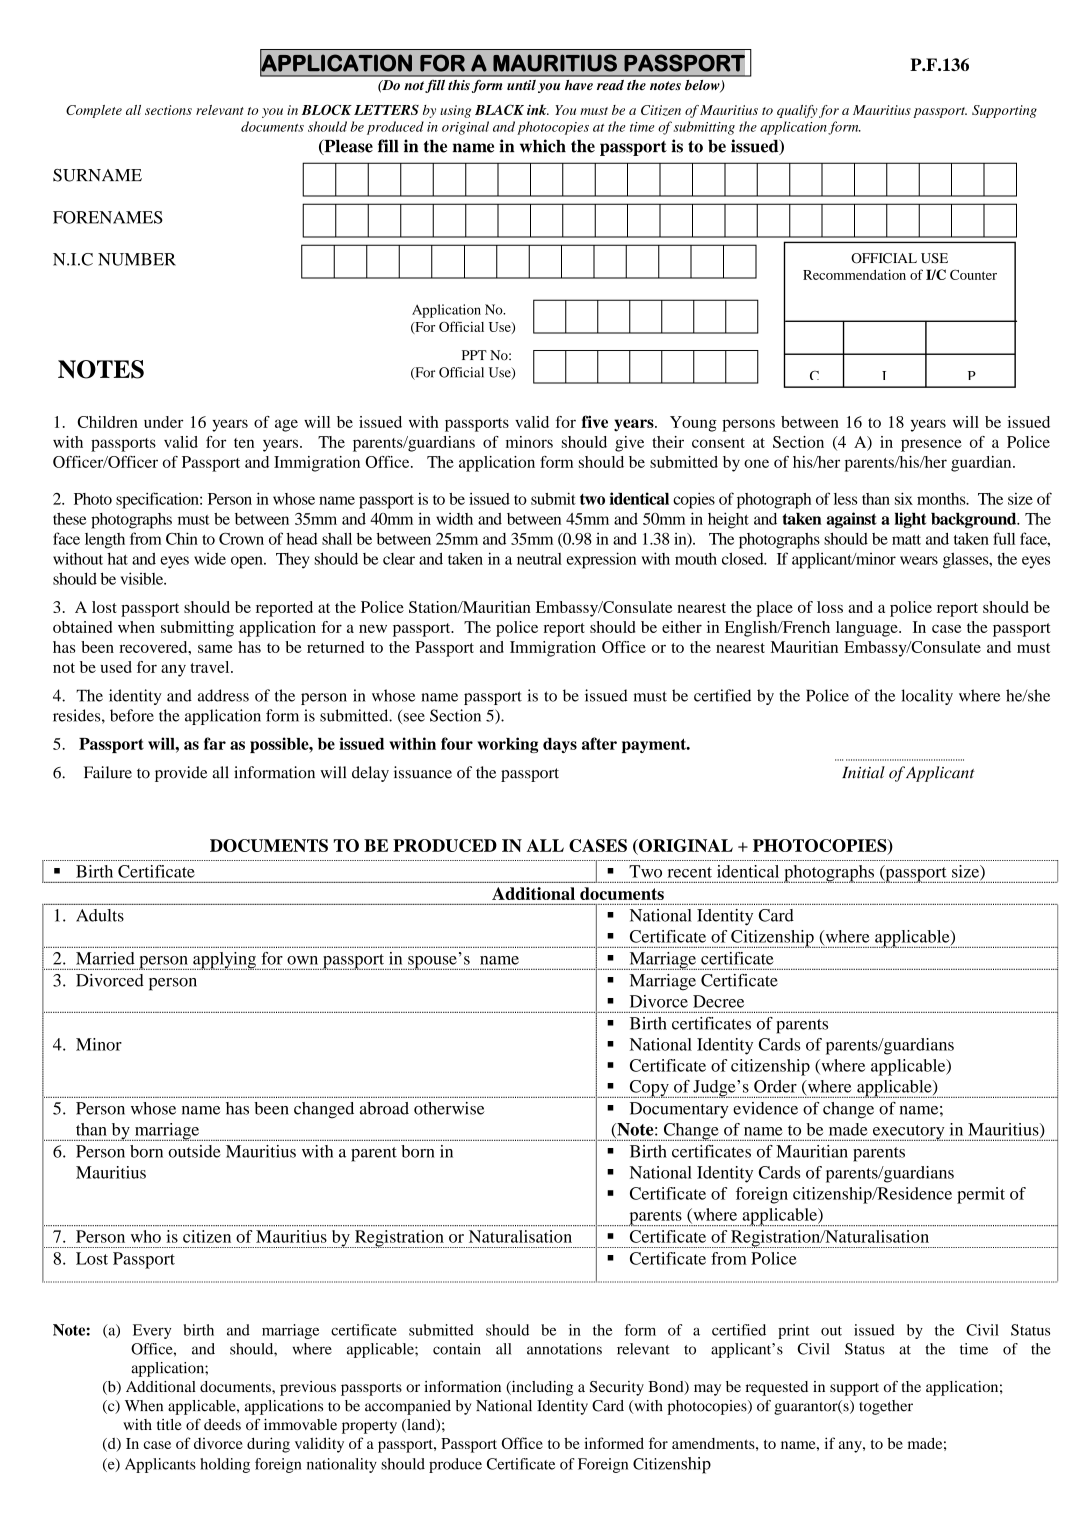  I want to click on qualify, so click(797, 111).
